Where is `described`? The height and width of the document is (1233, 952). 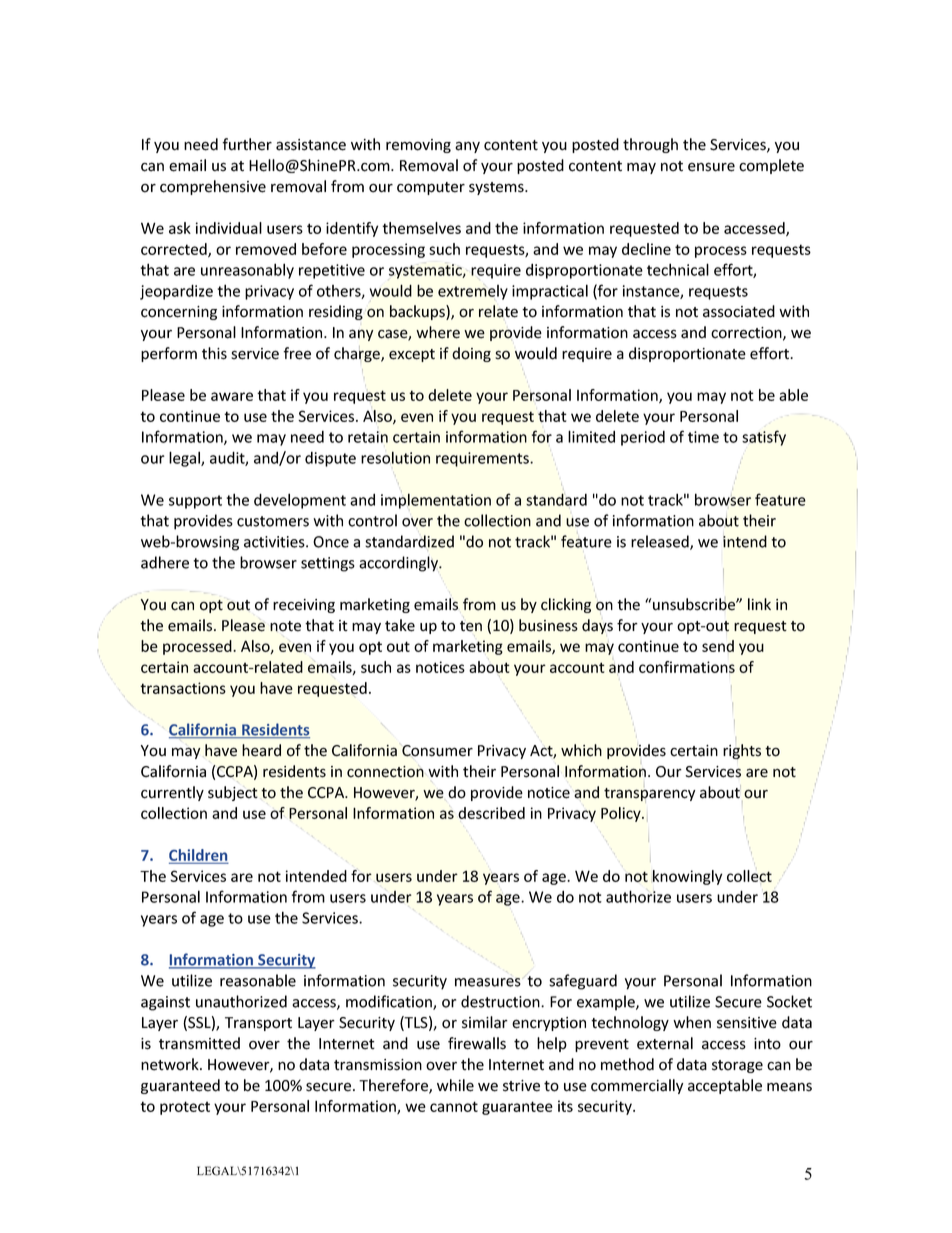 described is located at coordinates (491, 813).
